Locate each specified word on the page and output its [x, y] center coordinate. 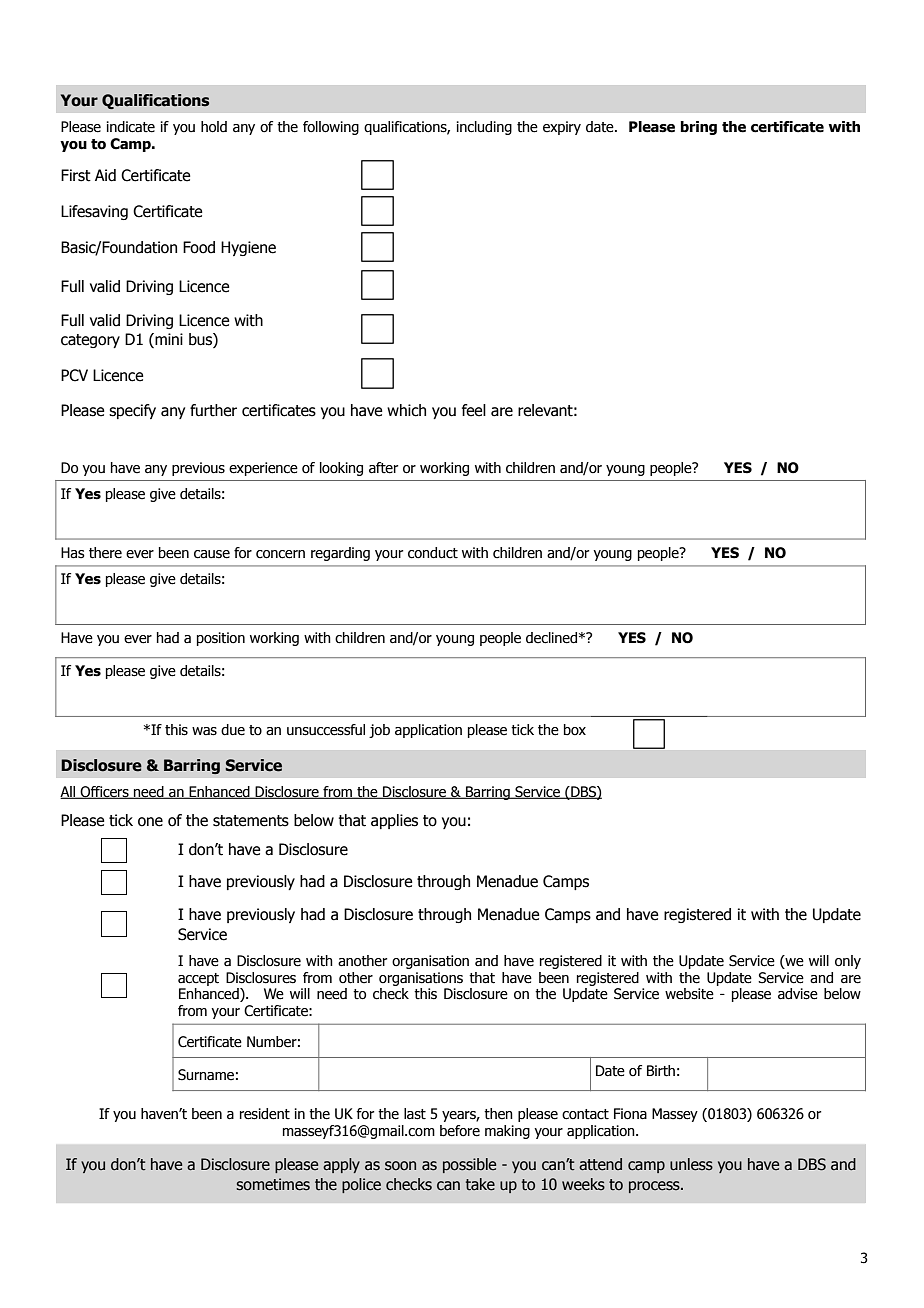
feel [474, 410]
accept [198, 979]
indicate [131, 127]
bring [699, 128]
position [221, 639]
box [575, 730]
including [484, 128]
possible [469, 1165]
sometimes [273, 1184]
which [406, 410]
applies [394, 821]
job [379, 731]
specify [132, 411]
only [848, 962]
